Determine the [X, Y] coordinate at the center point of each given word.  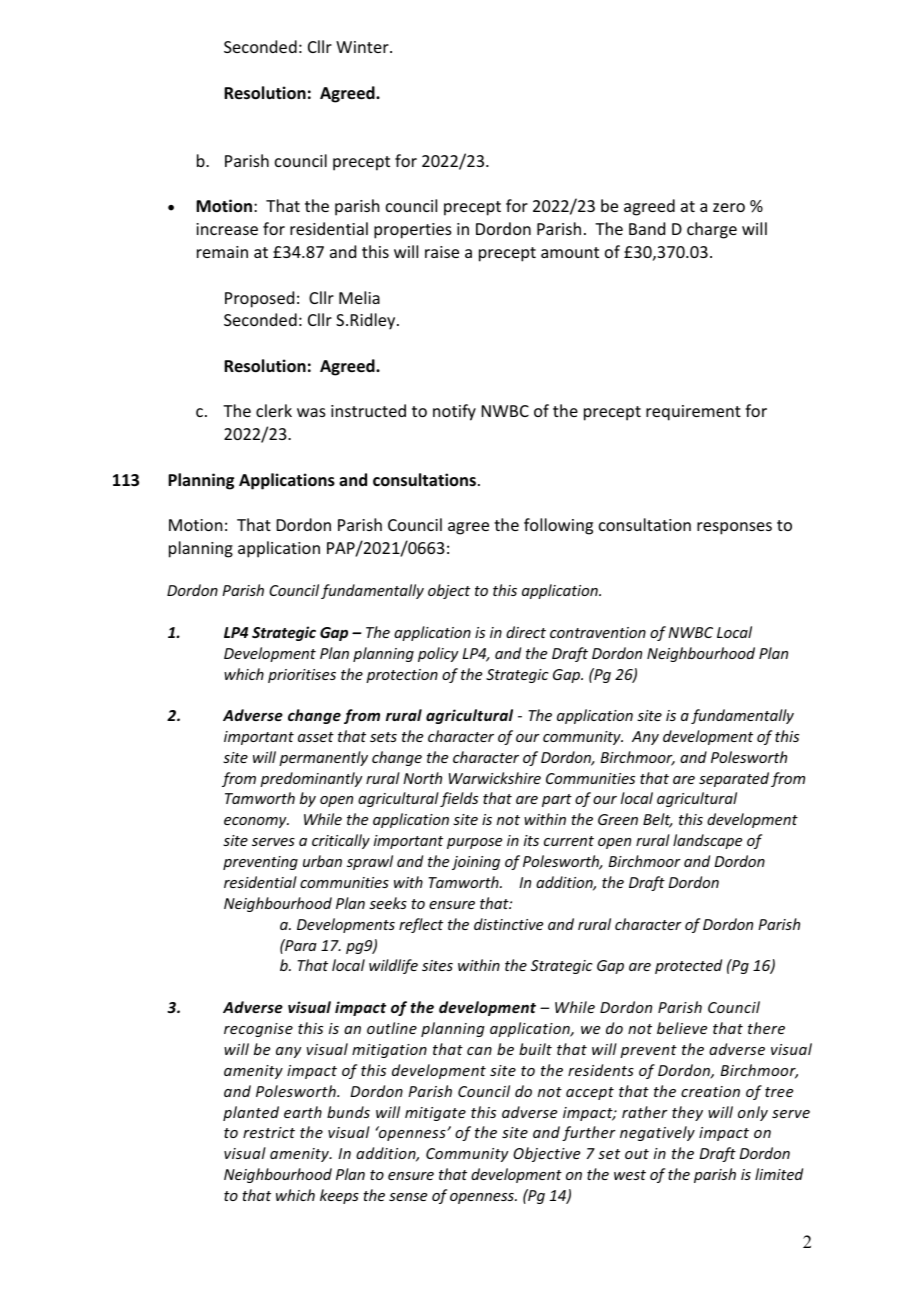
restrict [269, 1132]
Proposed [259, 299]
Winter [363, 47]
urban [322, 861]
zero [729, 207]
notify [454, 412]
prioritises [302, 676]
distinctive [508, 924]
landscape [707, 841]
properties [413, 231]
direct [526, 632]
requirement [693, 413]
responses [734, 528]
